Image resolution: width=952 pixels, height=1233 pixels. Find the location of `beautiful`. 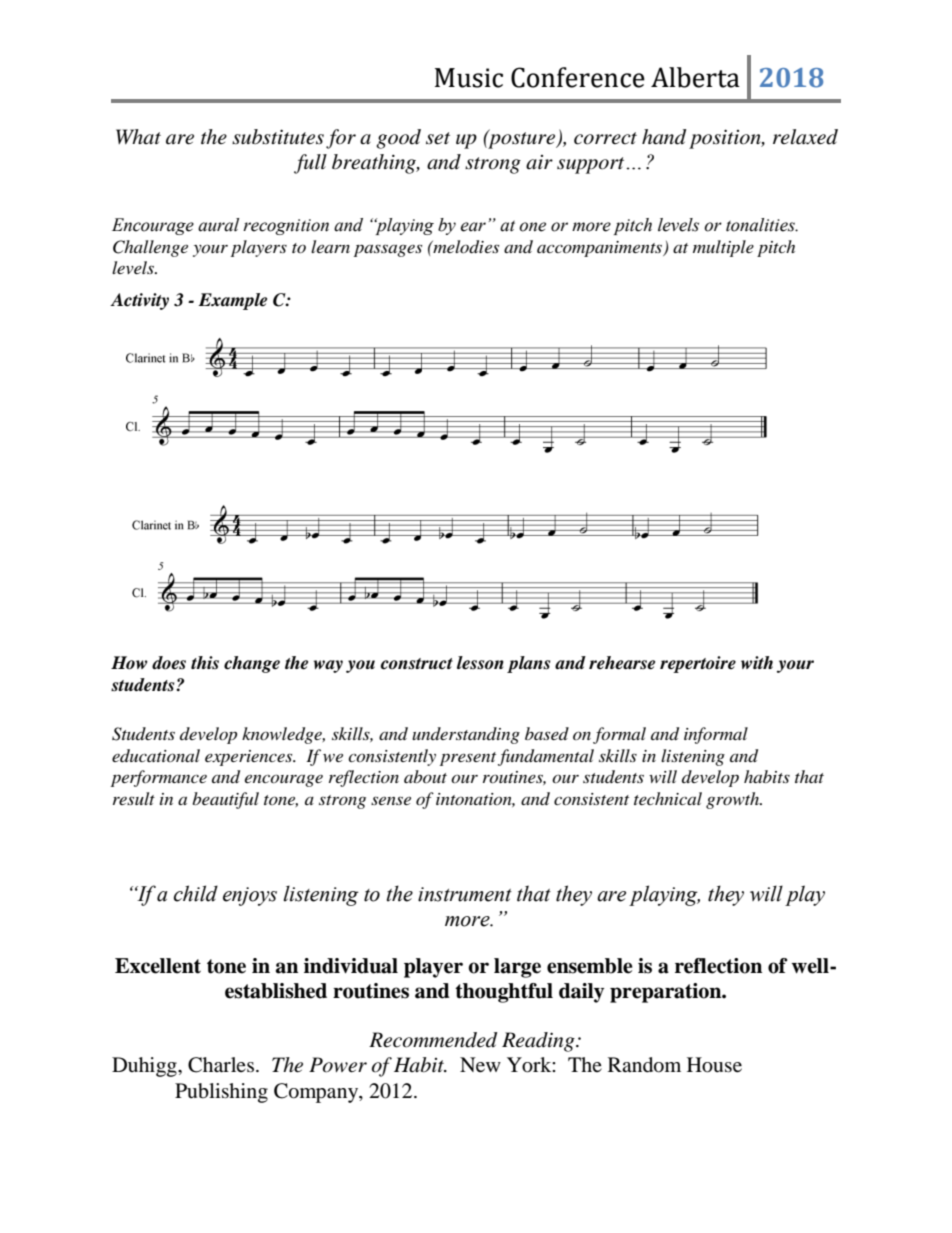

beautiful is located at coordinates (225, 800).
